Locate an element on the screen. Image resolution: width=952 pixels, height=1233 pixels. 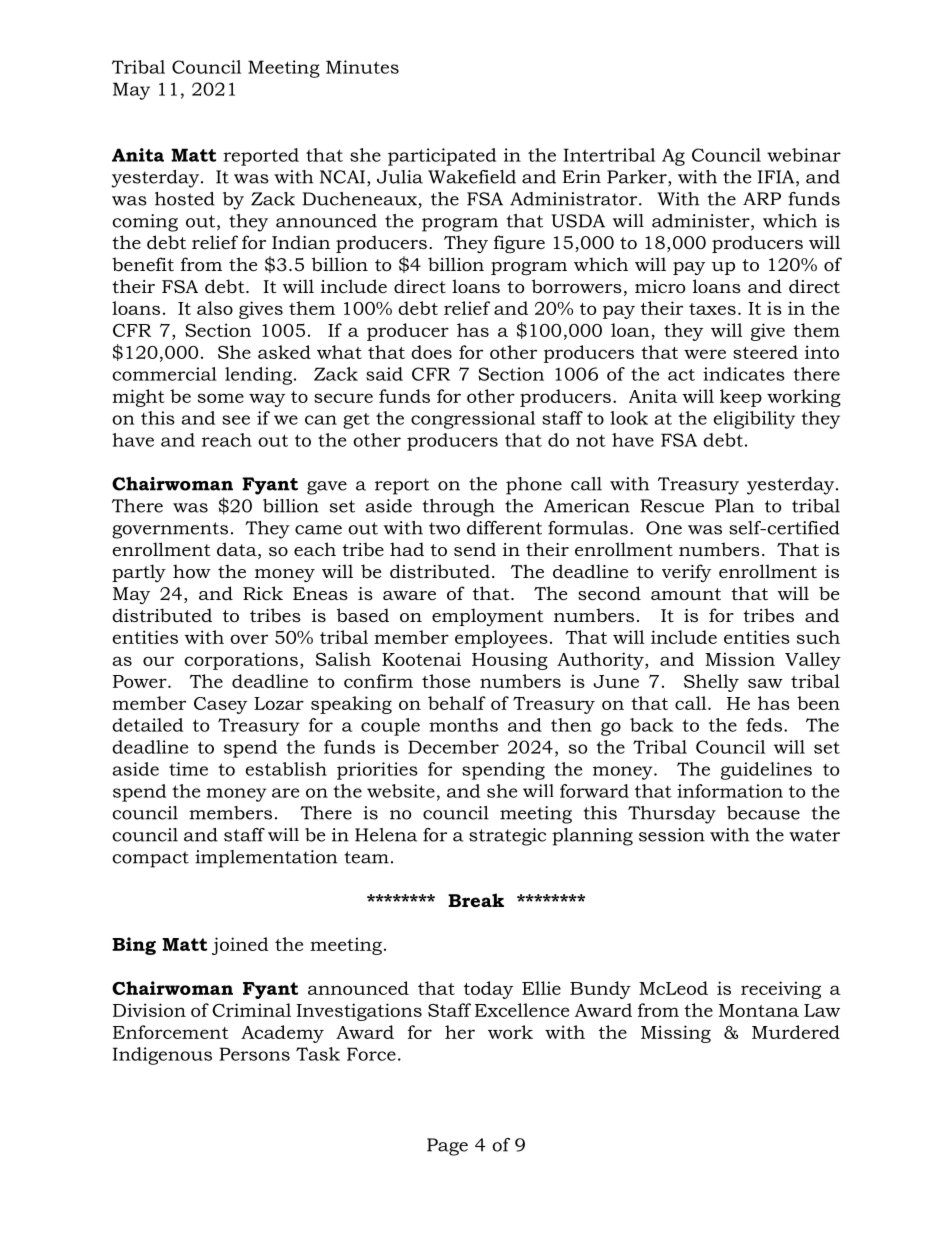
because is located at coordinates (763, 813).
